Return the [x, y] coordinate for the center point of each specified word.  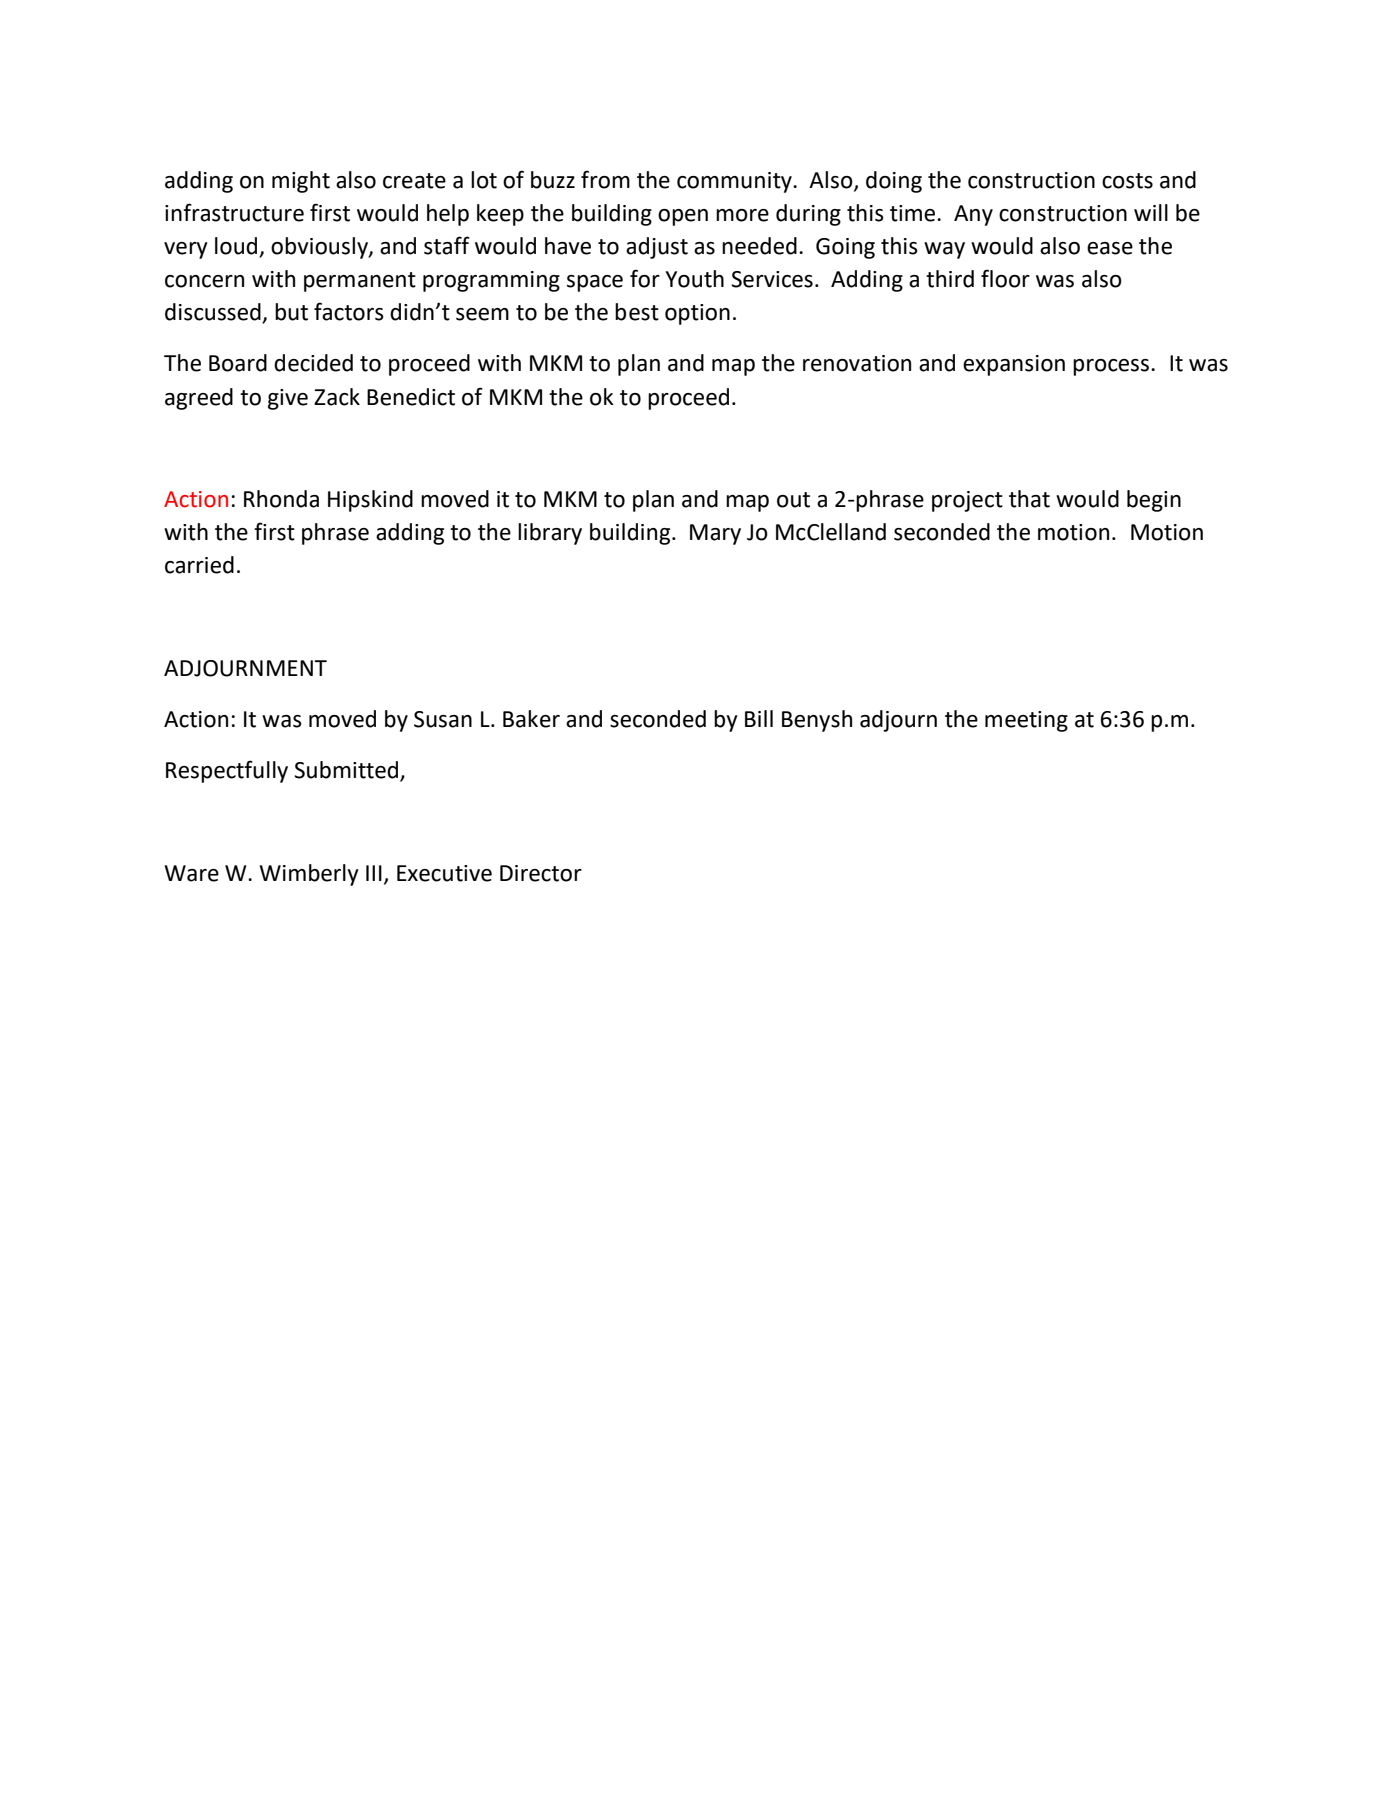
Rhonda [281, 499]
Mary [715, 534]
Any [973, 215]
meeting [1026, 721]
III [374, 873]
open [683, 217]
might [301, 182]
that [1029, 499]
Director [541, 873]
